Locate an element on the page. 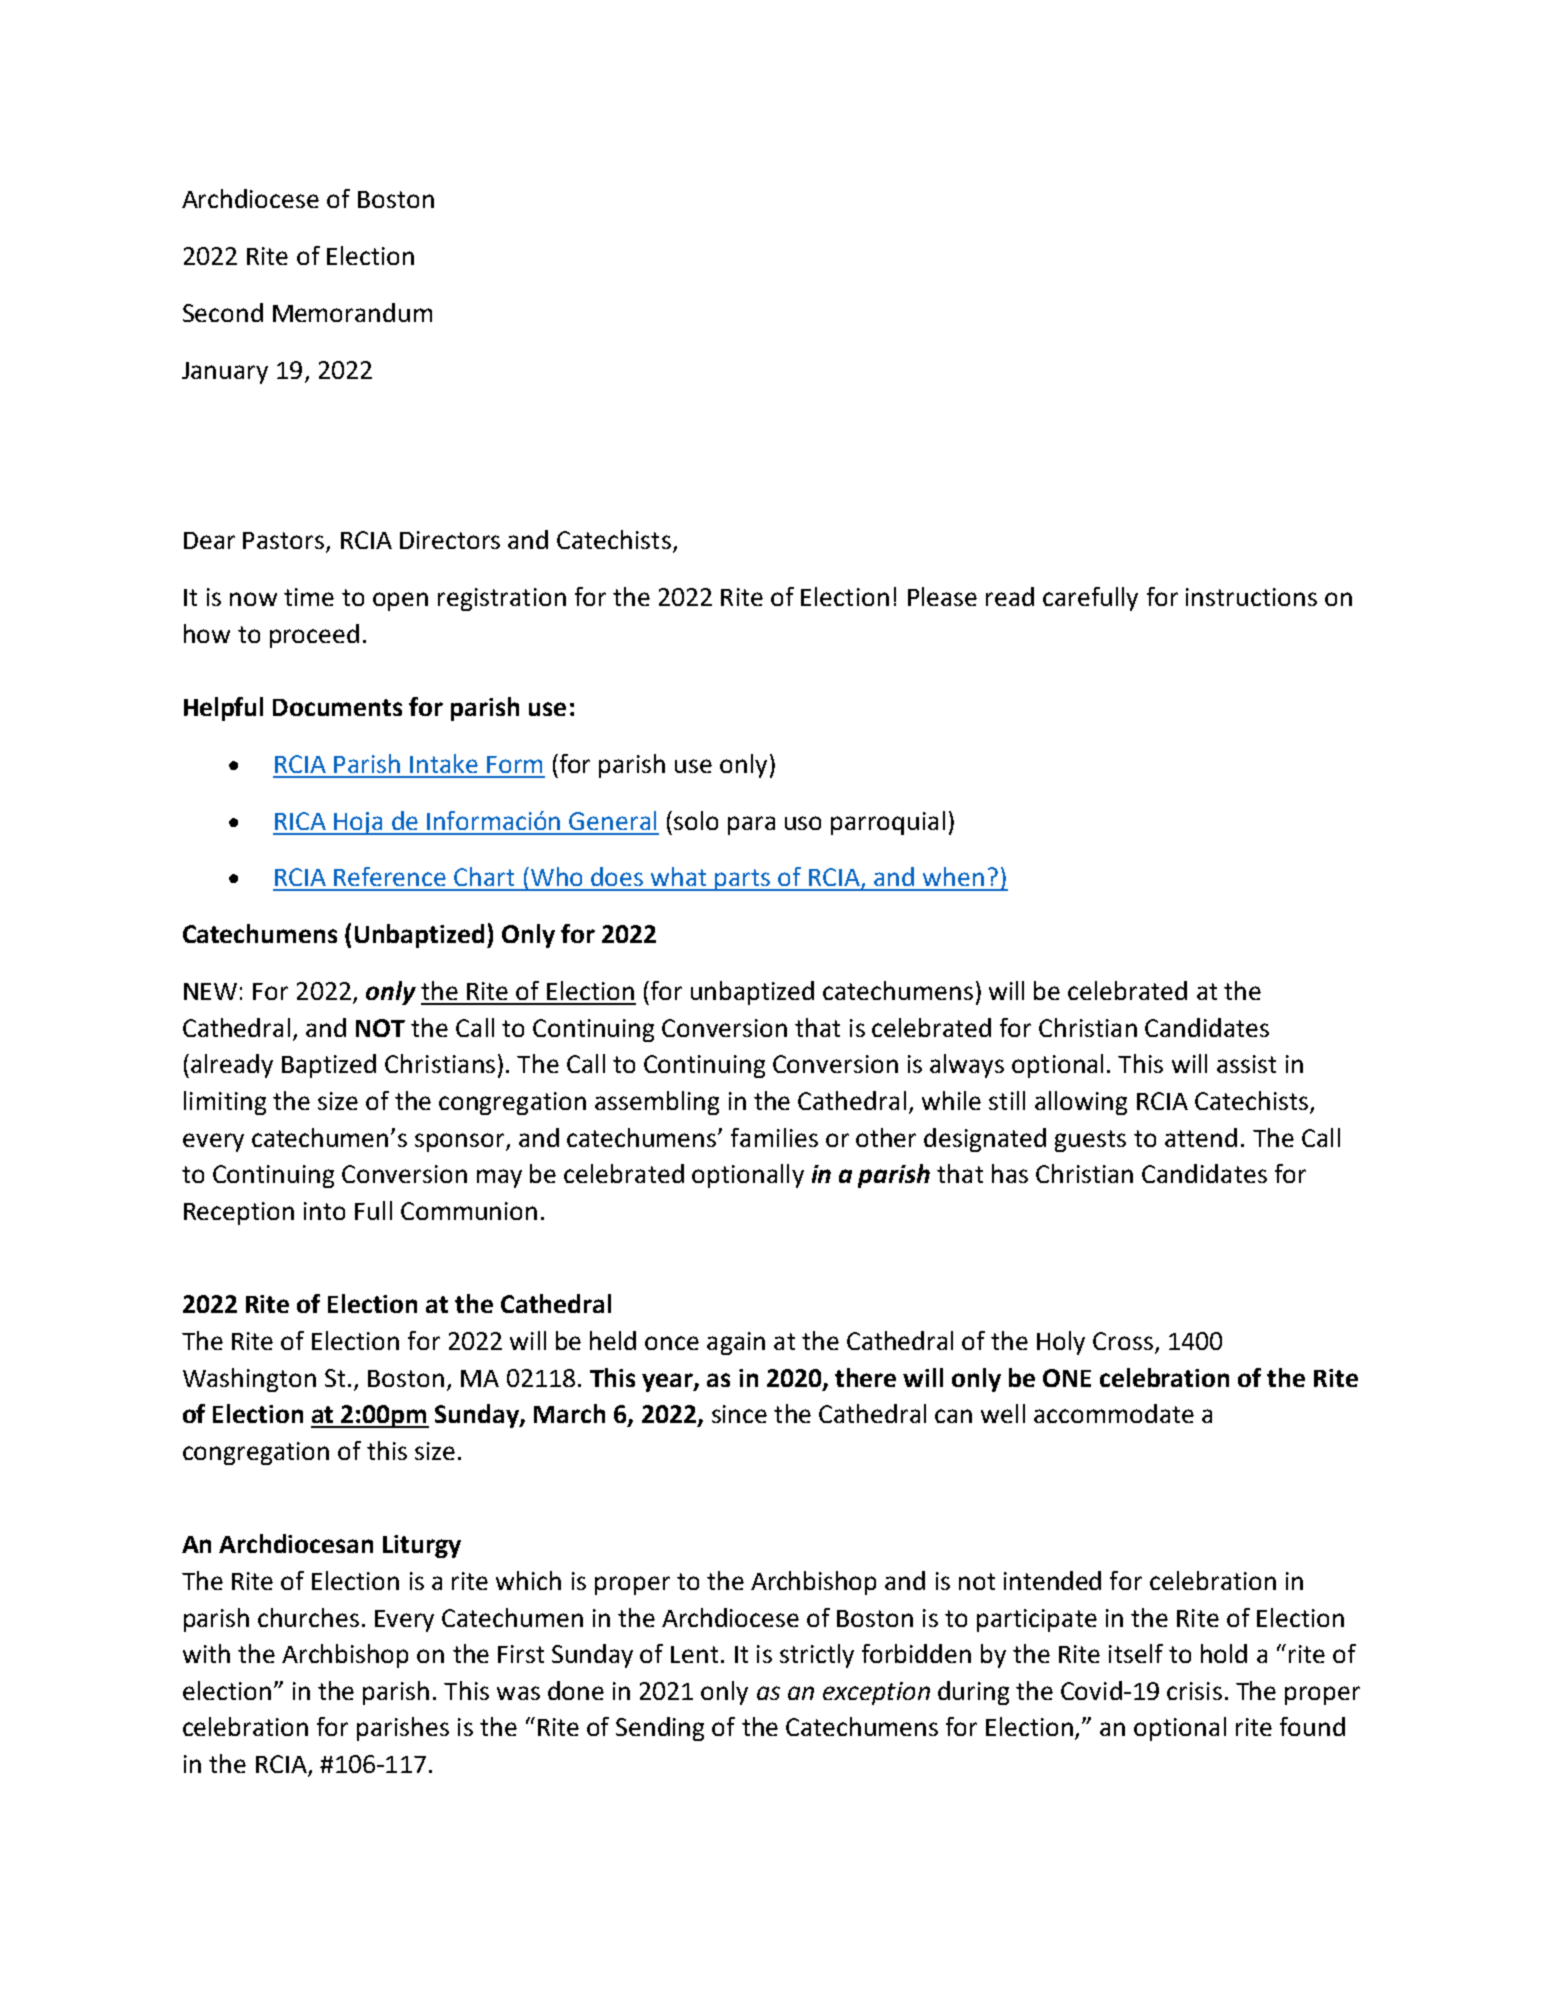  strictly is located at coordinates (817, 1656).
